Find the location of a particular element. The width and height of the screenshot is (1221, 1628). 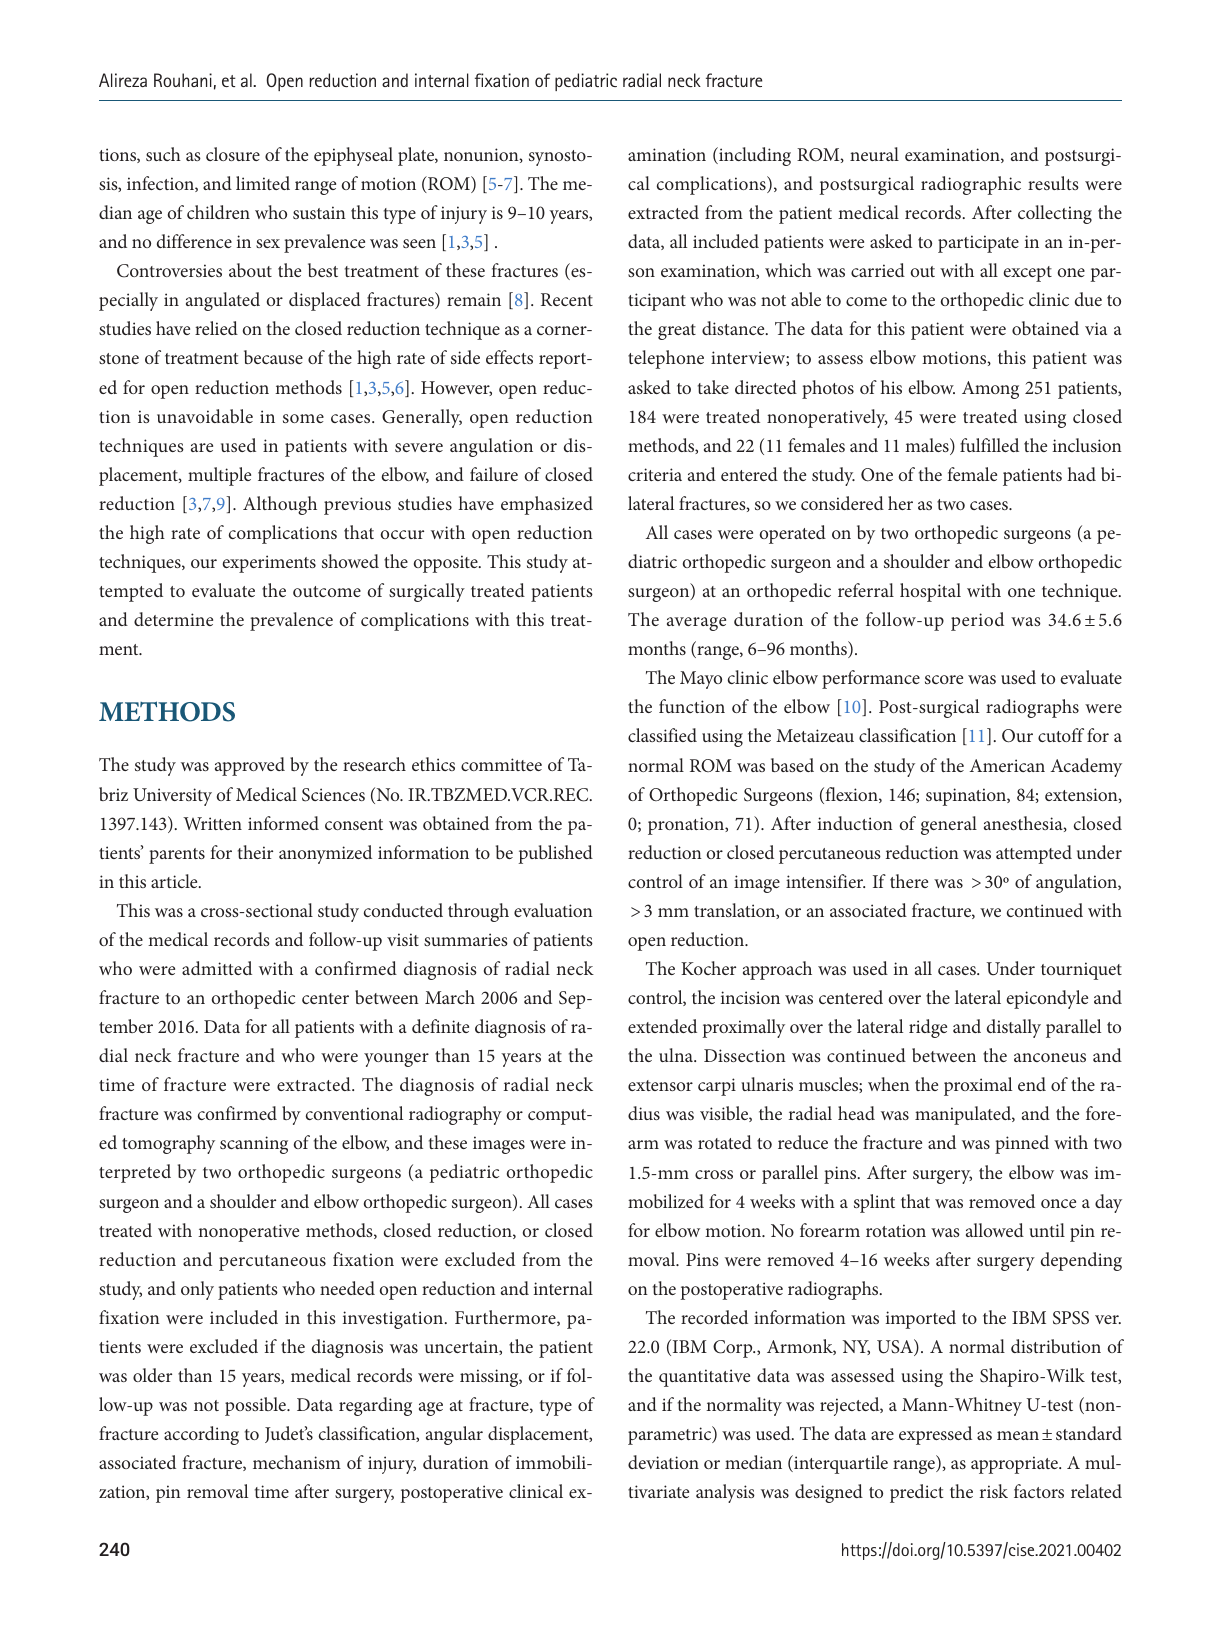

mechanism is located at coordinates (297, 1462).
